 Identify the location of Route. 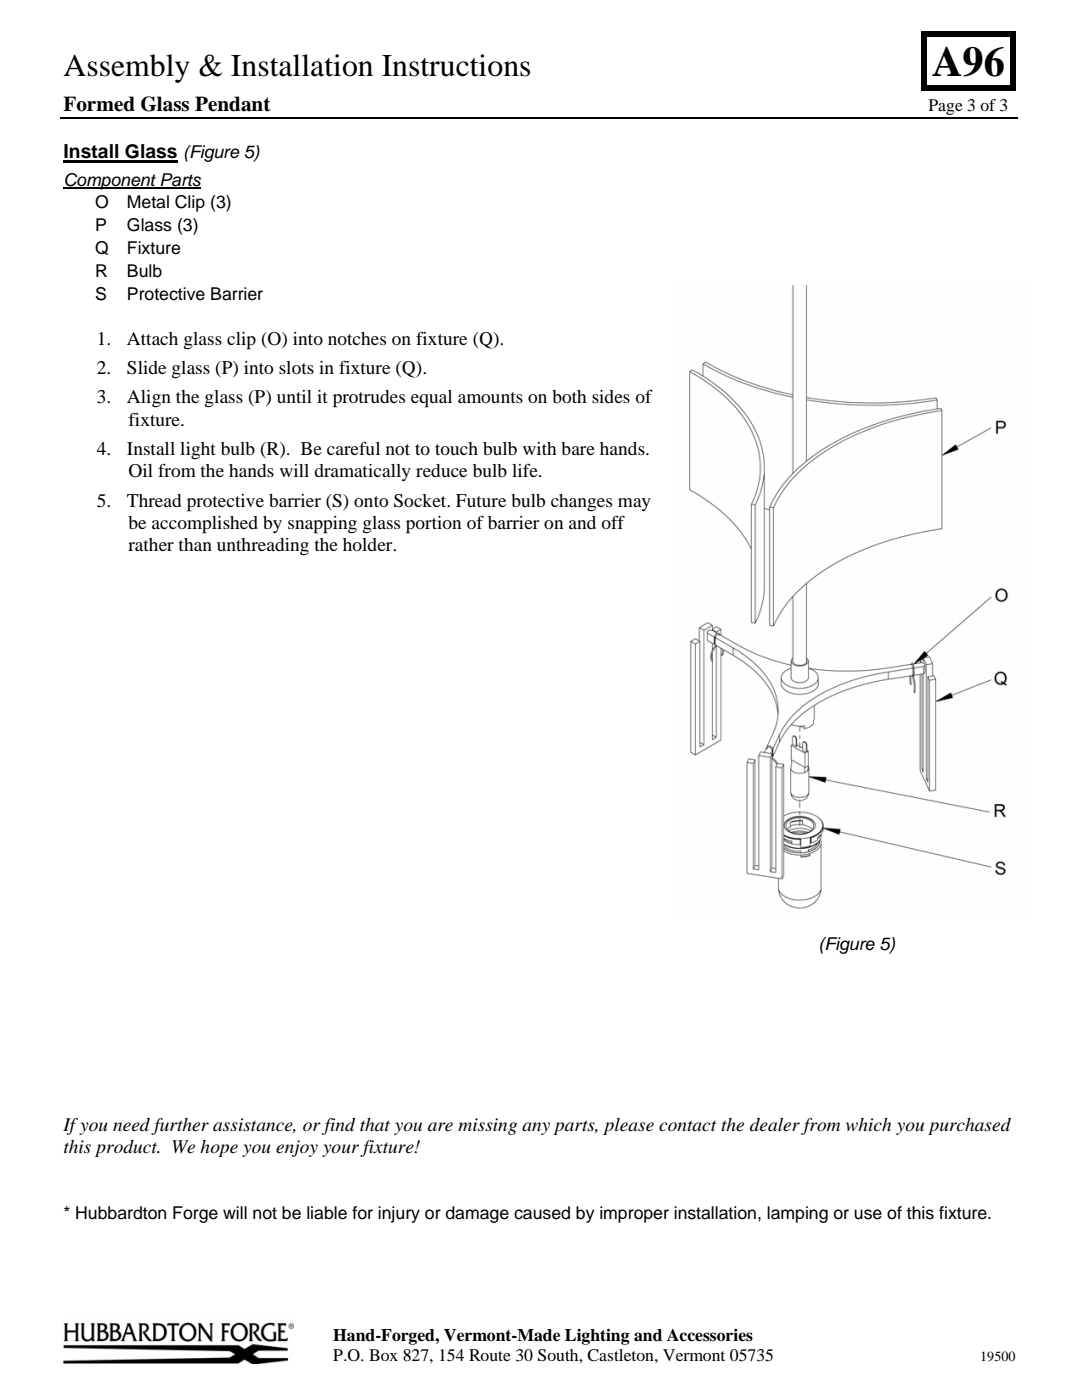
(490, 1355).
